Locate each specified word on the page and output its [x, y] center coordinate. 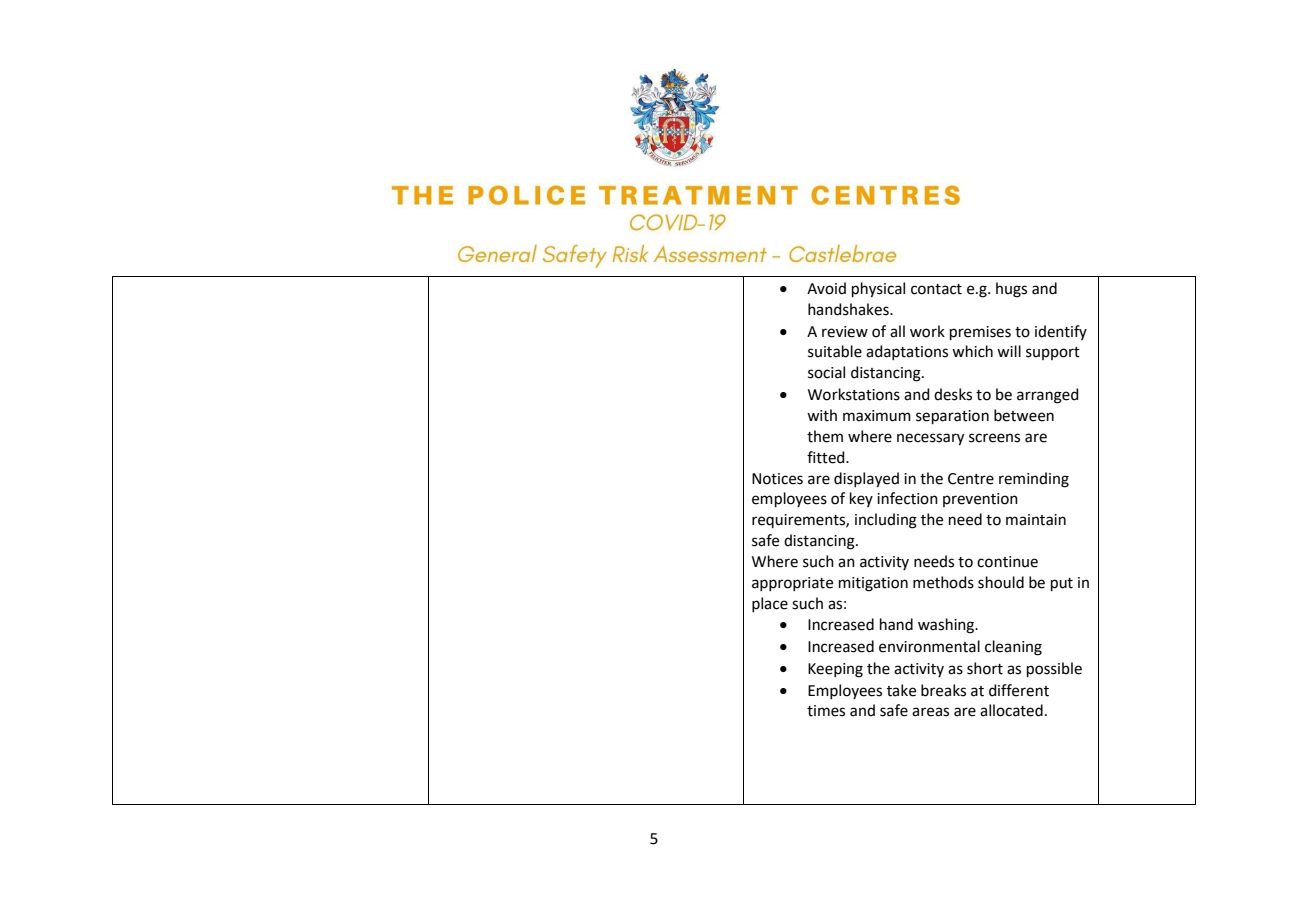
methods [943, 582]
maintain [1036, 520]
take [901, 690]
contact [936, 289]
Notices [777, 479]
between [1024, 415]
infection [907, 498]
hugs [1011, 290]
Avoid [826, 288]
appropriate [792, 584]
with [822, 415]
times [826, 711]
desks [953, 394]
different [1019, 690]
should [1001, 582]
